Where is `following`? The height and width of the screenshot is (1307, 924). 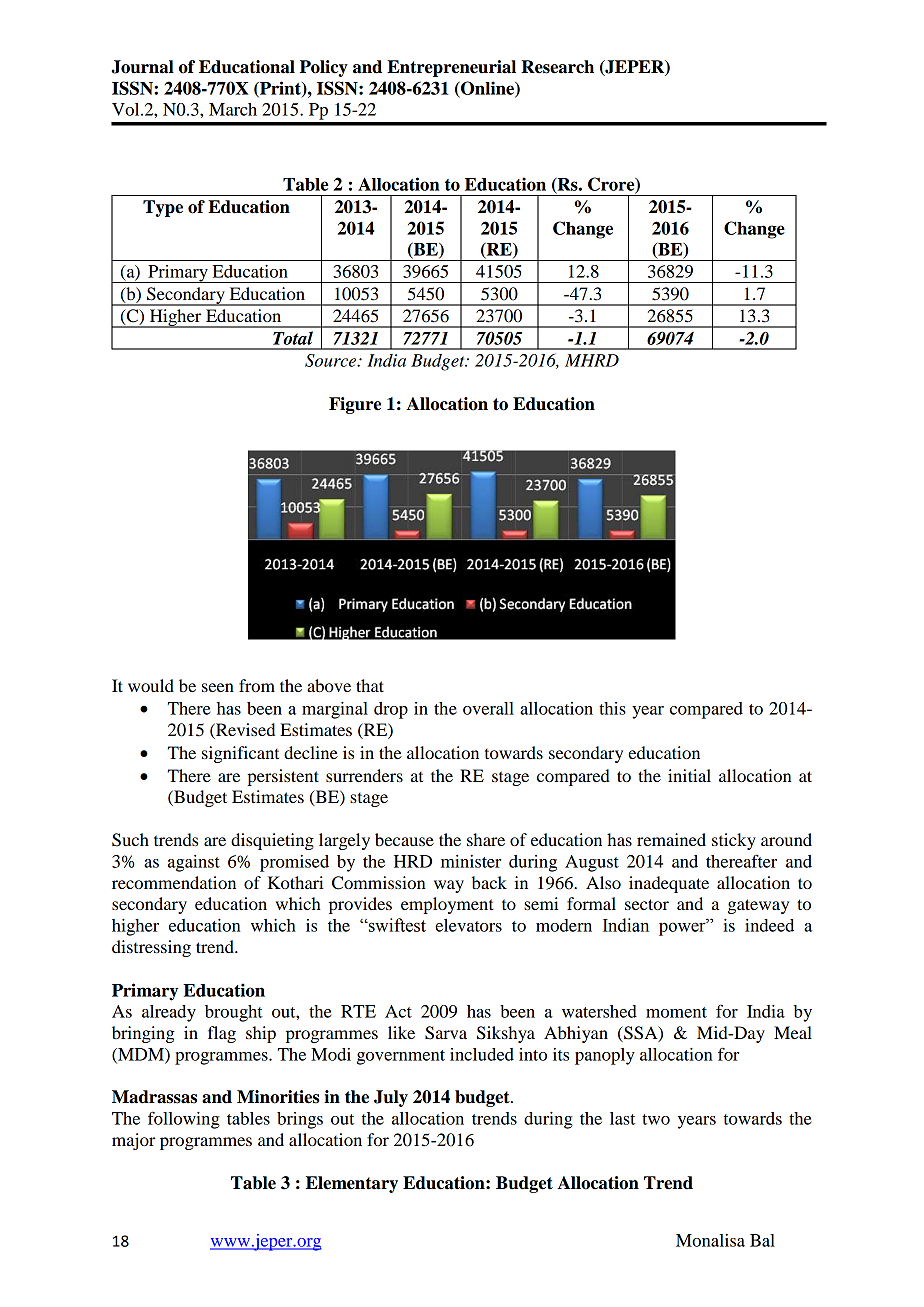
following is located at coordinates (184, 1120).
